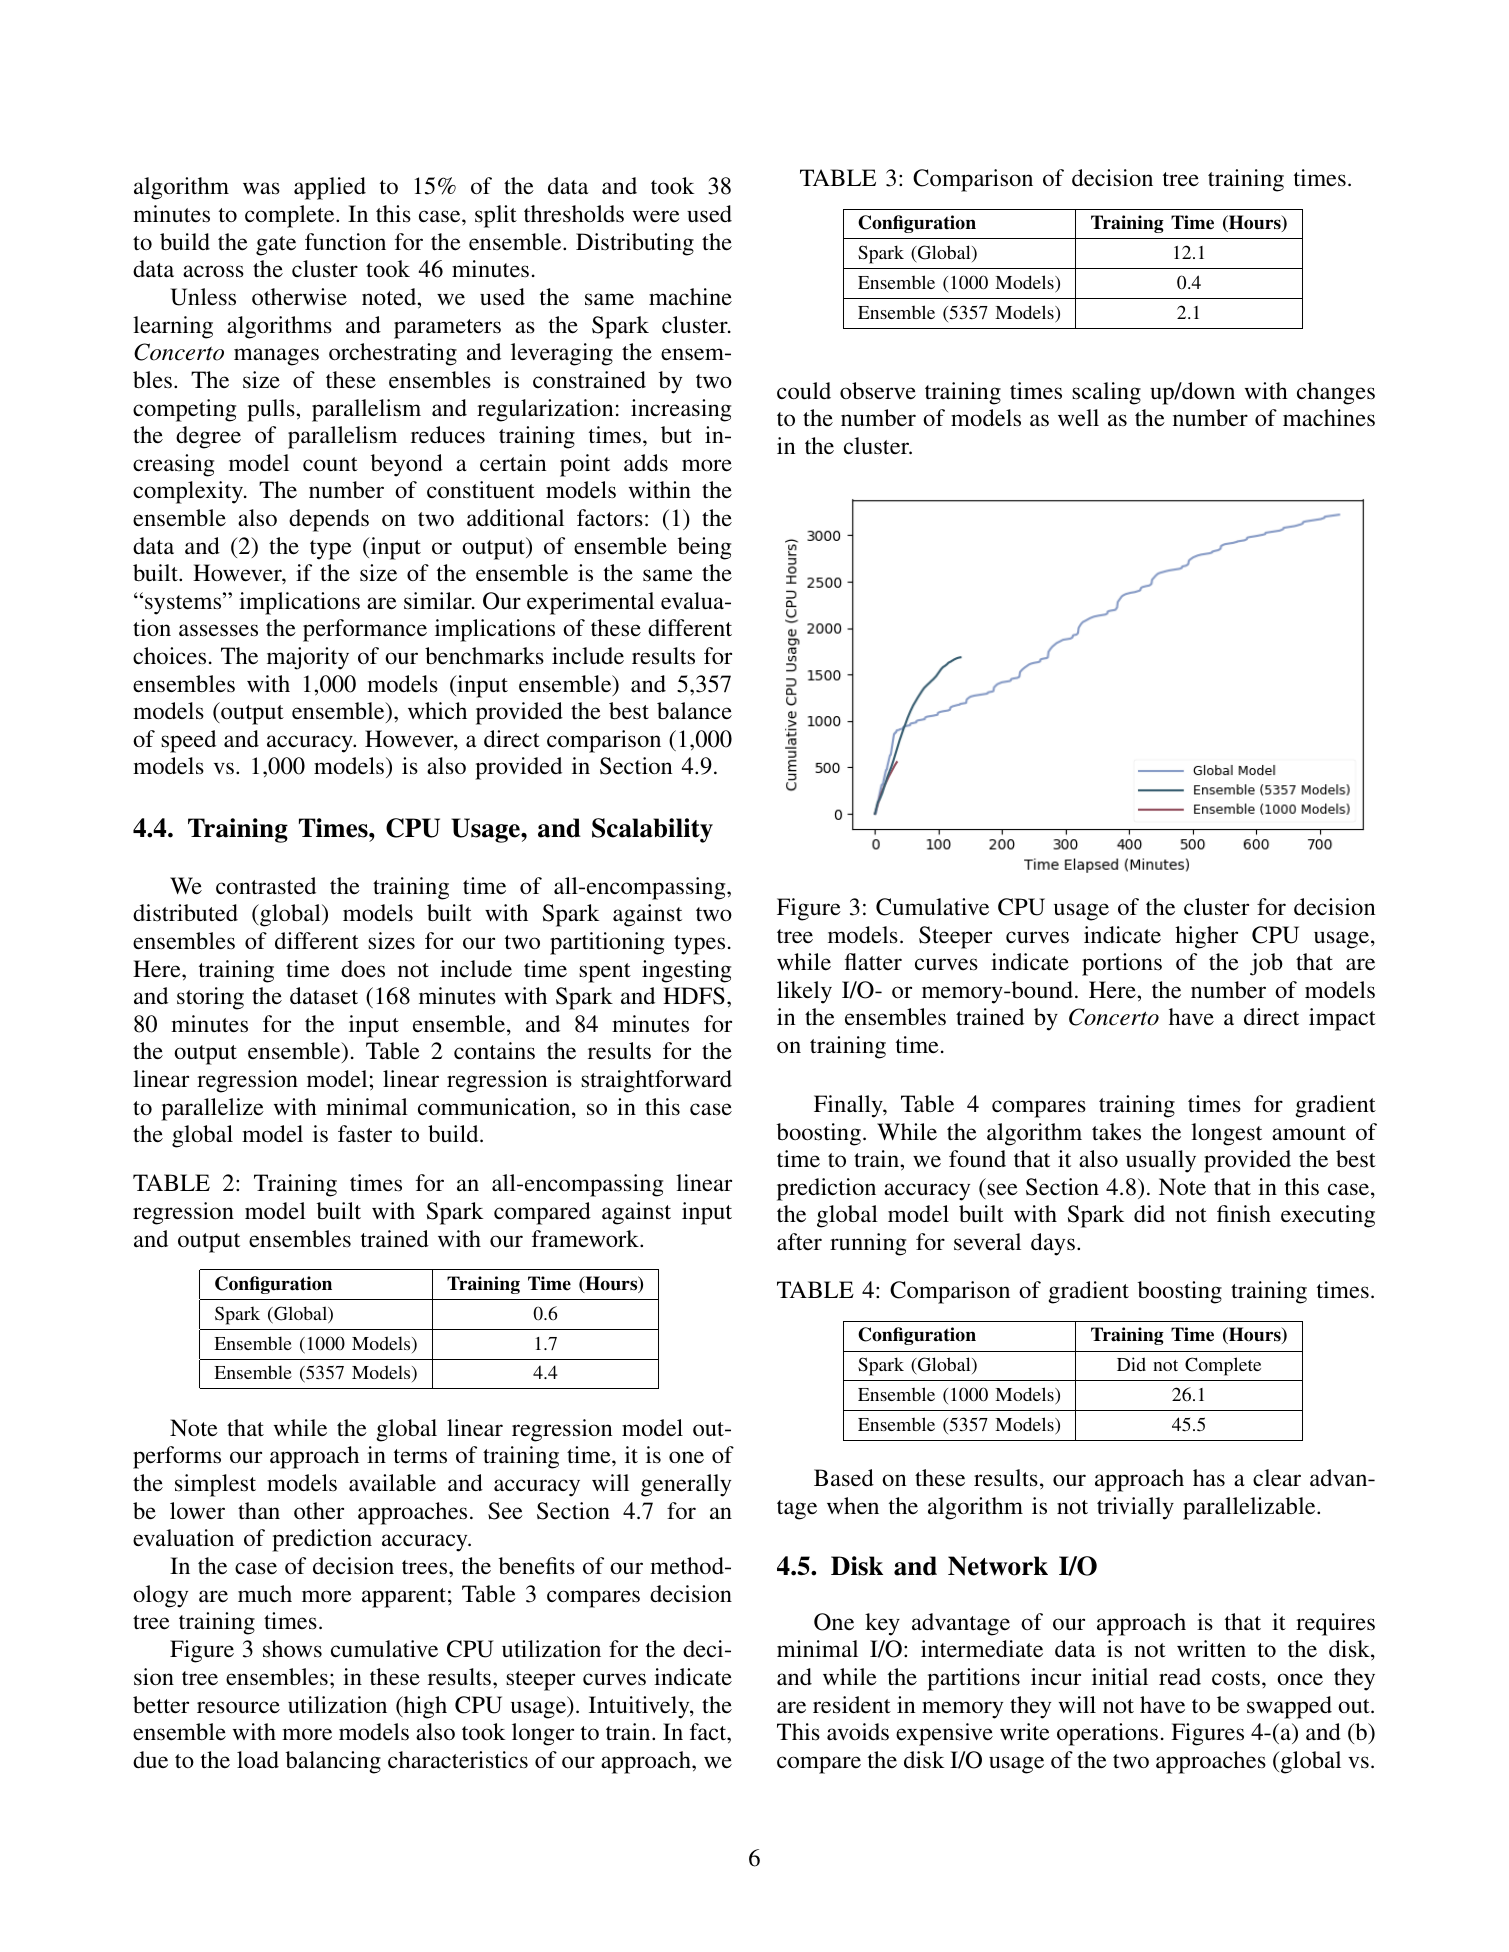 This screenshot has width=1509, height=1952. I want to click on were, so click(656, 216).
